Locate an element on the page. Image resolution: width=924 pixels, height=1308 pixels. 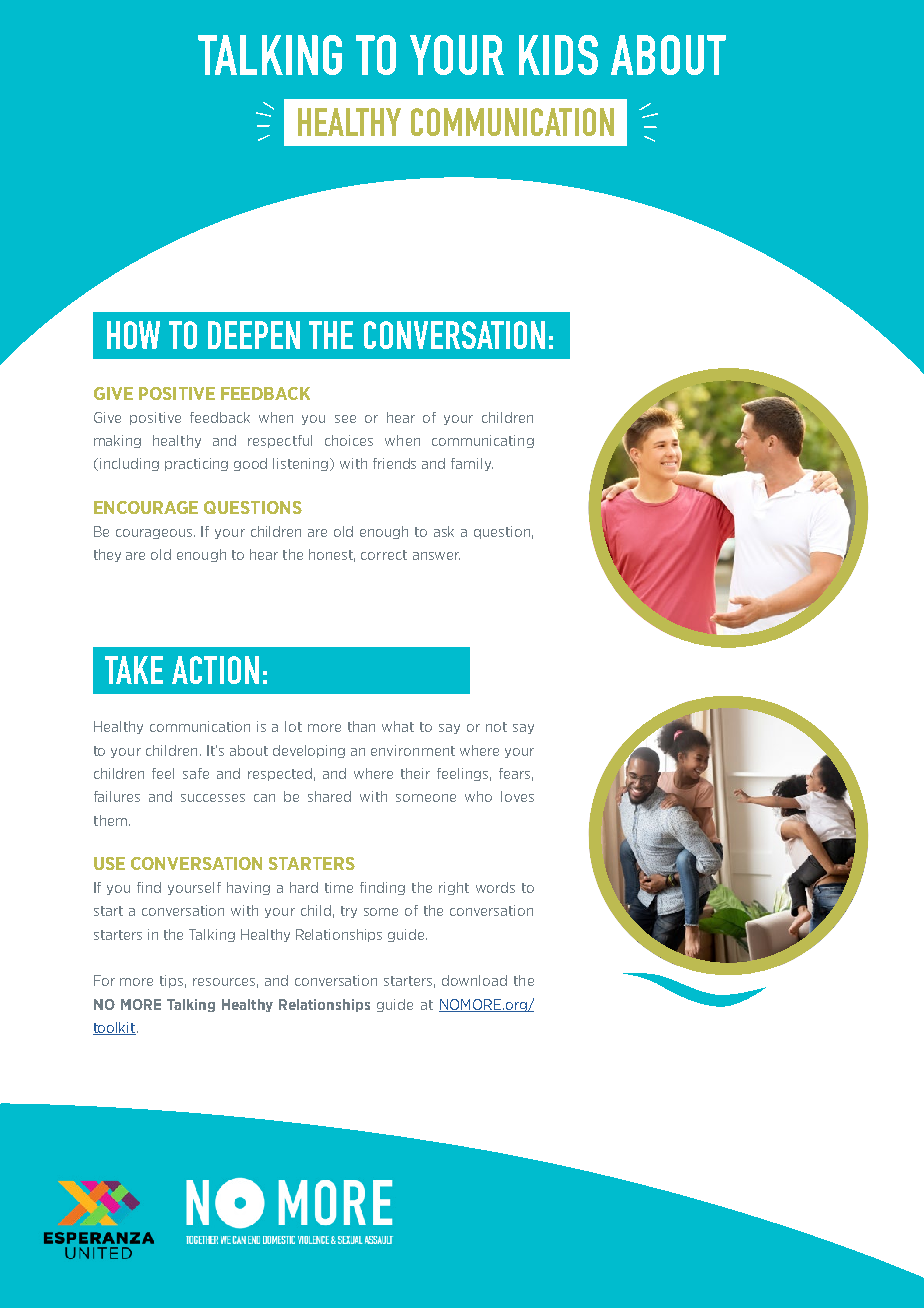
correct is located at coordinates (384, 555).
